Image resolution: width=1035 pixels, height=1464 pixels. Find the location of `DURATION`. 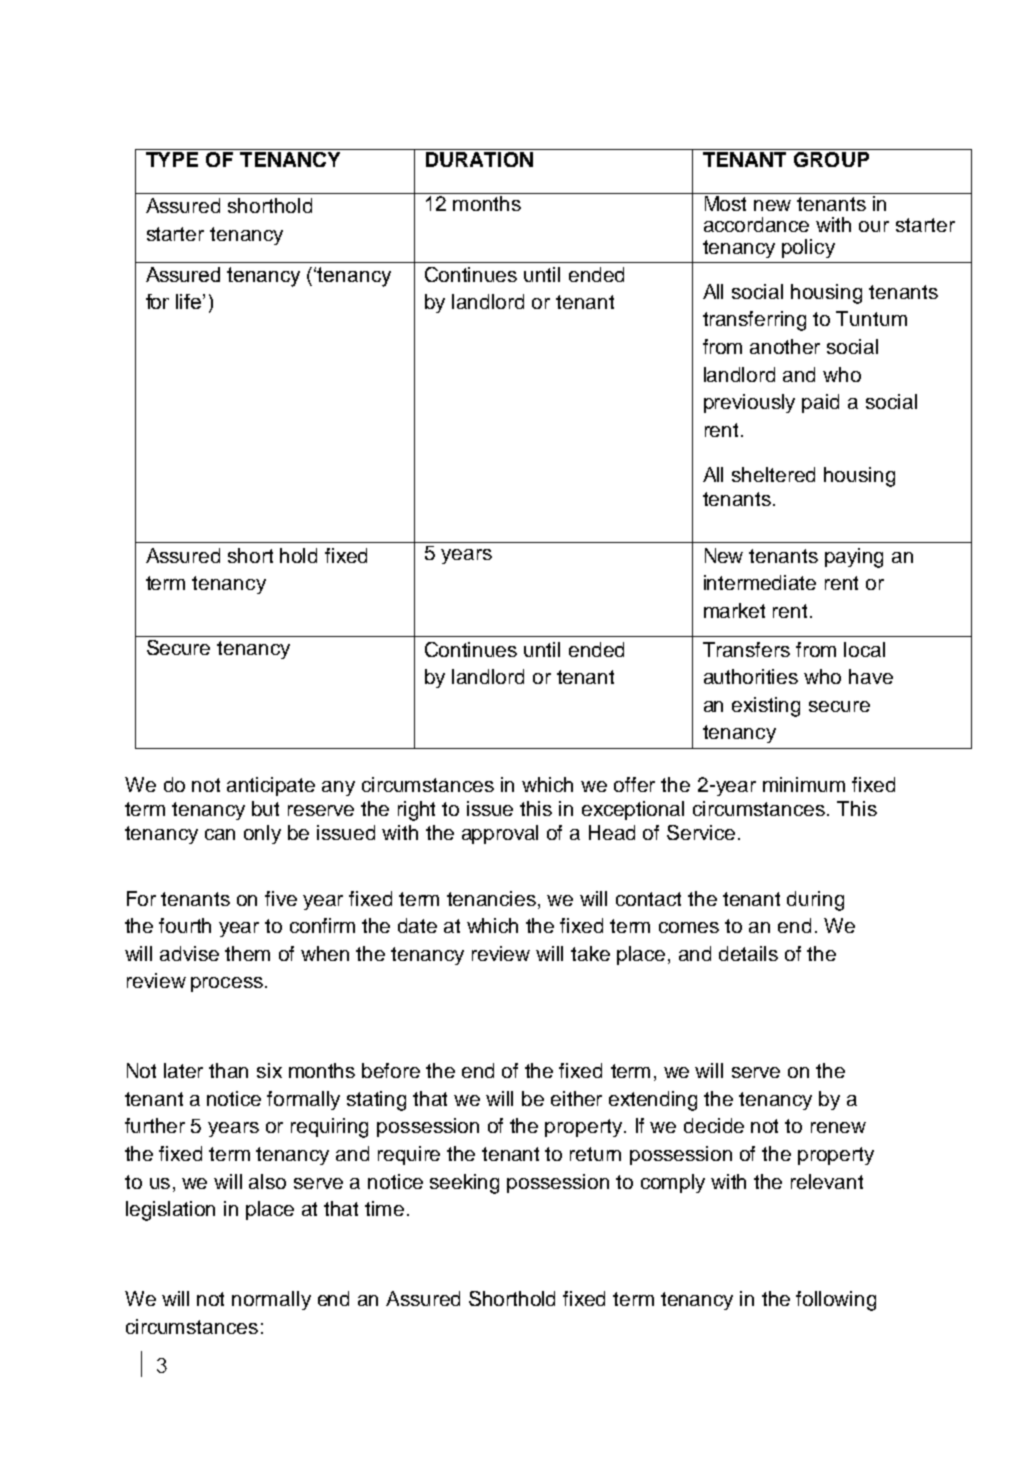

DURATION is located at coordinates (479, 159).
